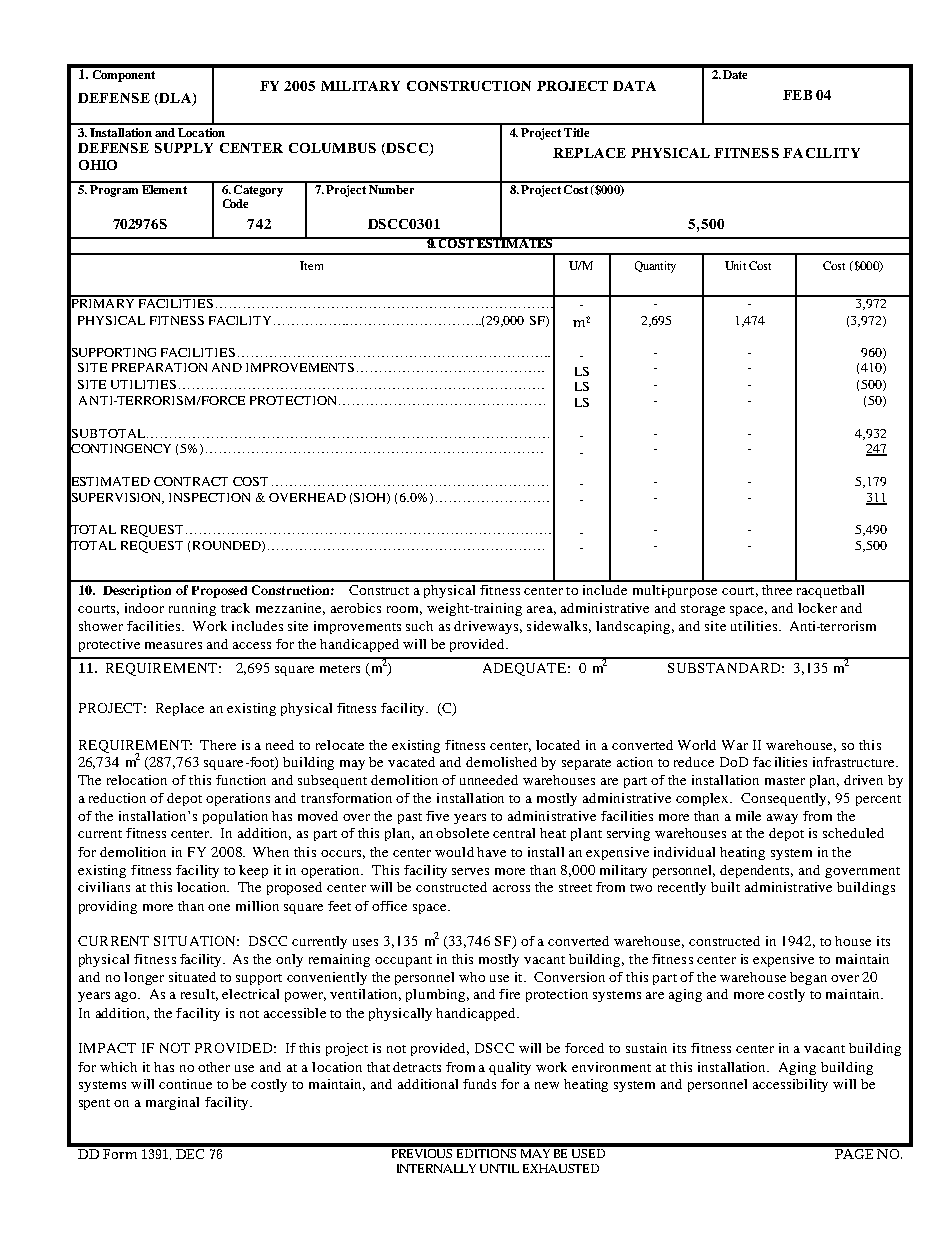 This screenshot has height=1233, width=952. I want to click on locker, so click(817, 608).
